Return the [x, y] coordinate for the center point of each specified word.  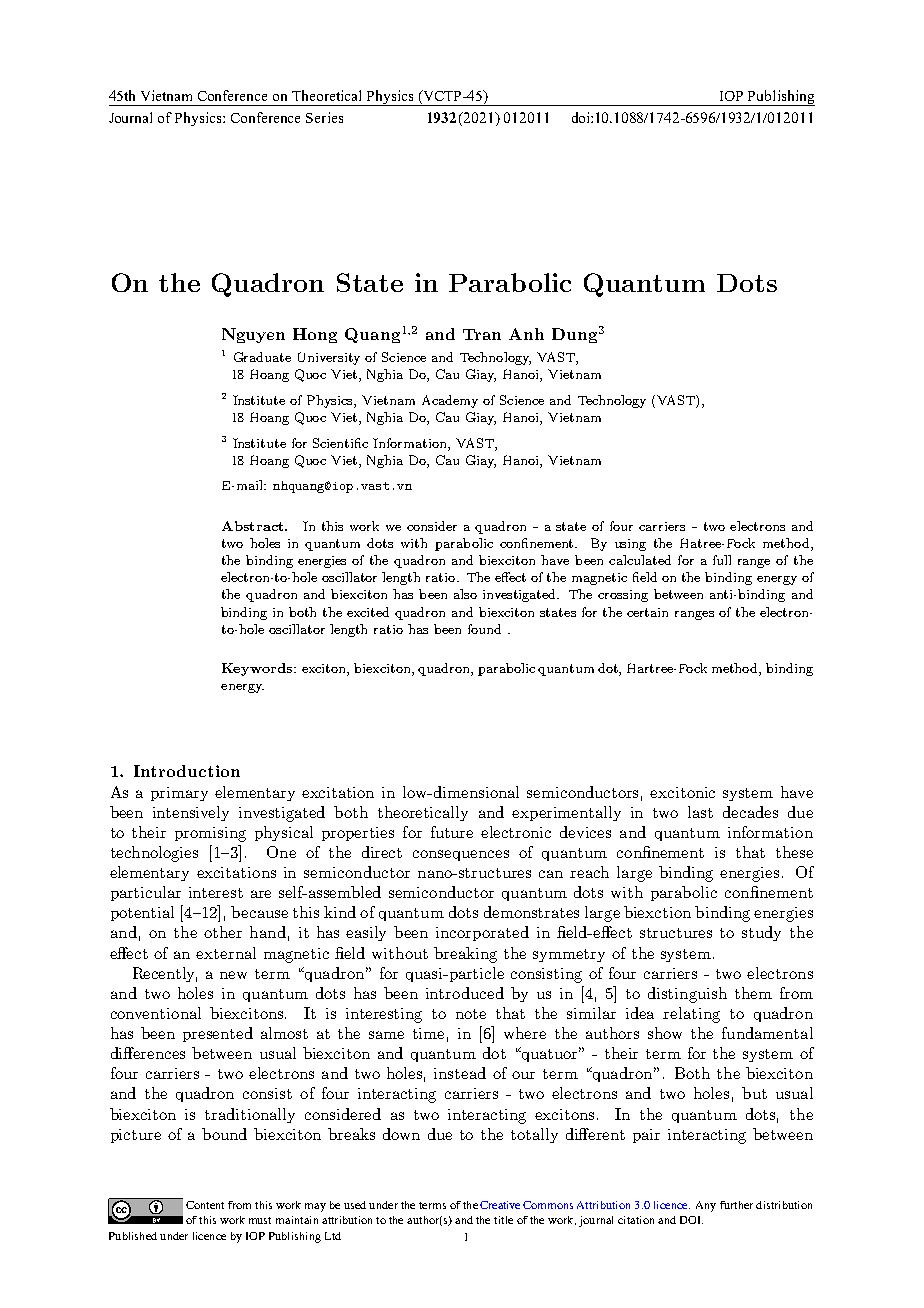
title [503, 1220]
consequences [461, 855]
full [722, 560]
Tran [482, 334]
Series [324, 117]
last [700, 812]
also [465, 594]
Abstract [254, 526]
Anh [526, 334]
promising [210, 834]
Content [205, 1205]
